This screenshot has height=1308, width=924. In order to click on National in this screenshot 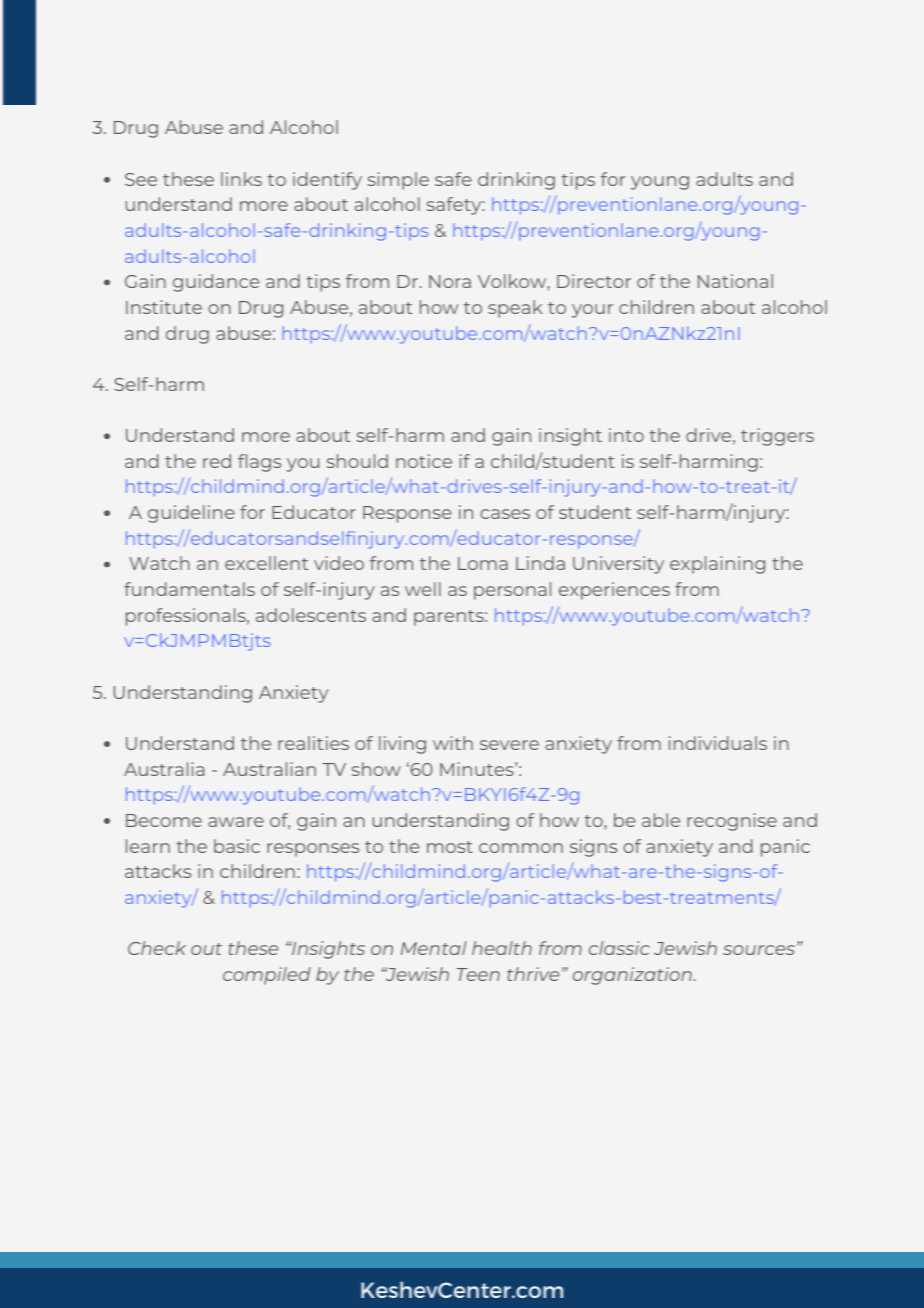, I will do `click(735, 281)`.
